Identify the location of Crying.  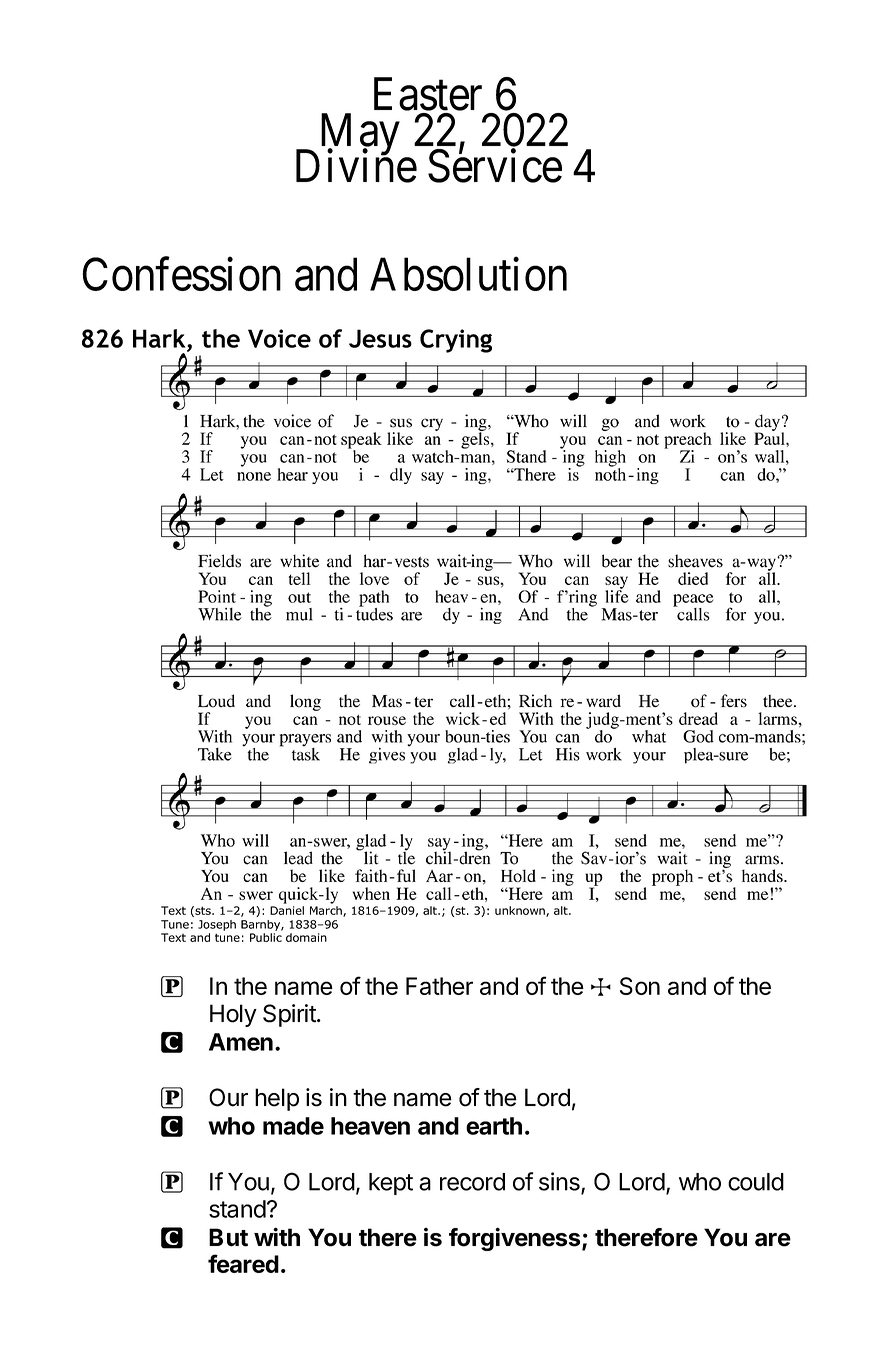
(456, 341).
